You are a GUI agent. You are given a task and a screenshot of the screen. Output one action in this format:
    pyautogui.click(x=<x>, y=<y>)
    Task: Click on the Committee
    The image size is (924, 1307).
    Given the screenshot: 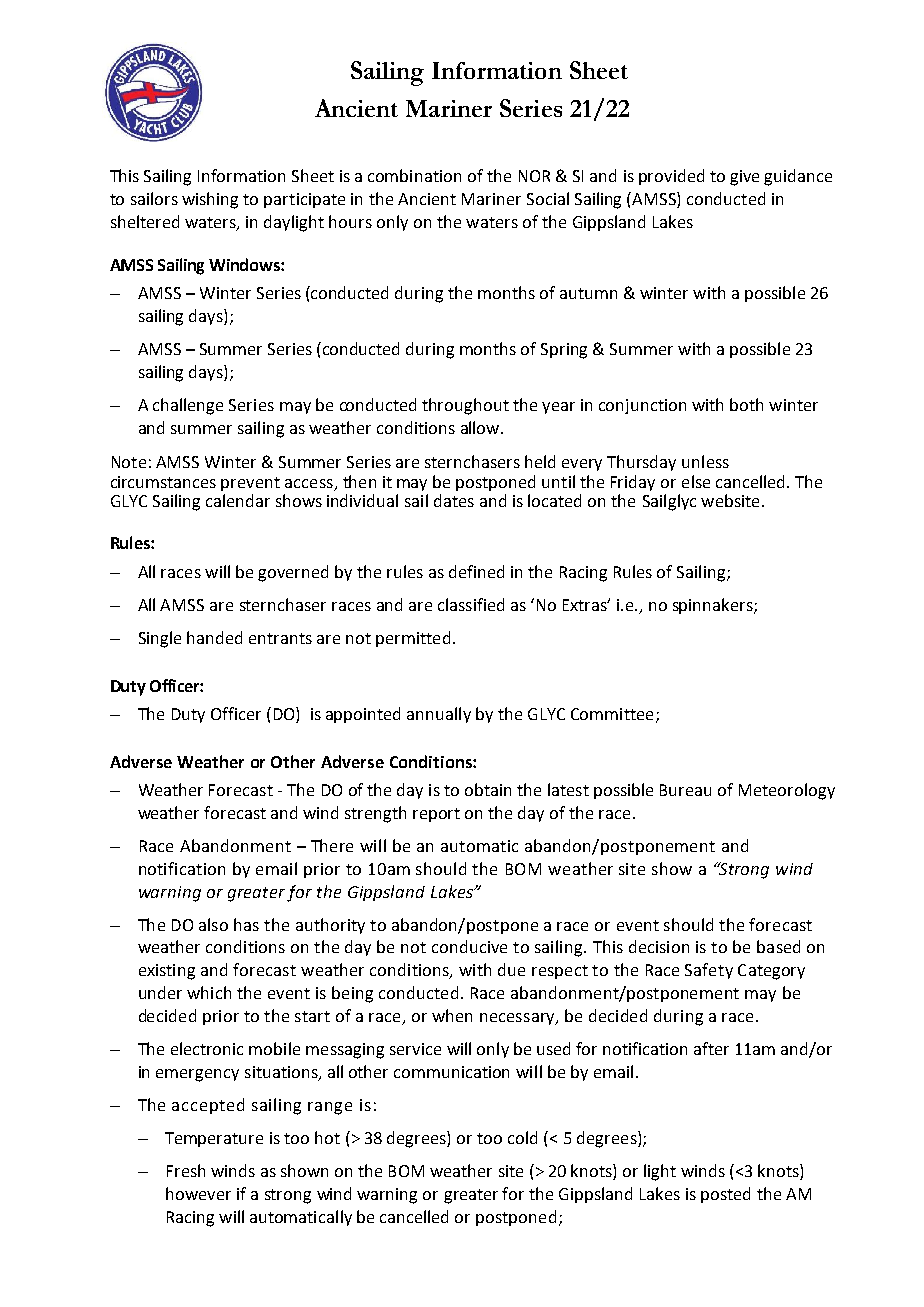 What is the action you would take?
    pyautogui.click(x=612, y=714)
